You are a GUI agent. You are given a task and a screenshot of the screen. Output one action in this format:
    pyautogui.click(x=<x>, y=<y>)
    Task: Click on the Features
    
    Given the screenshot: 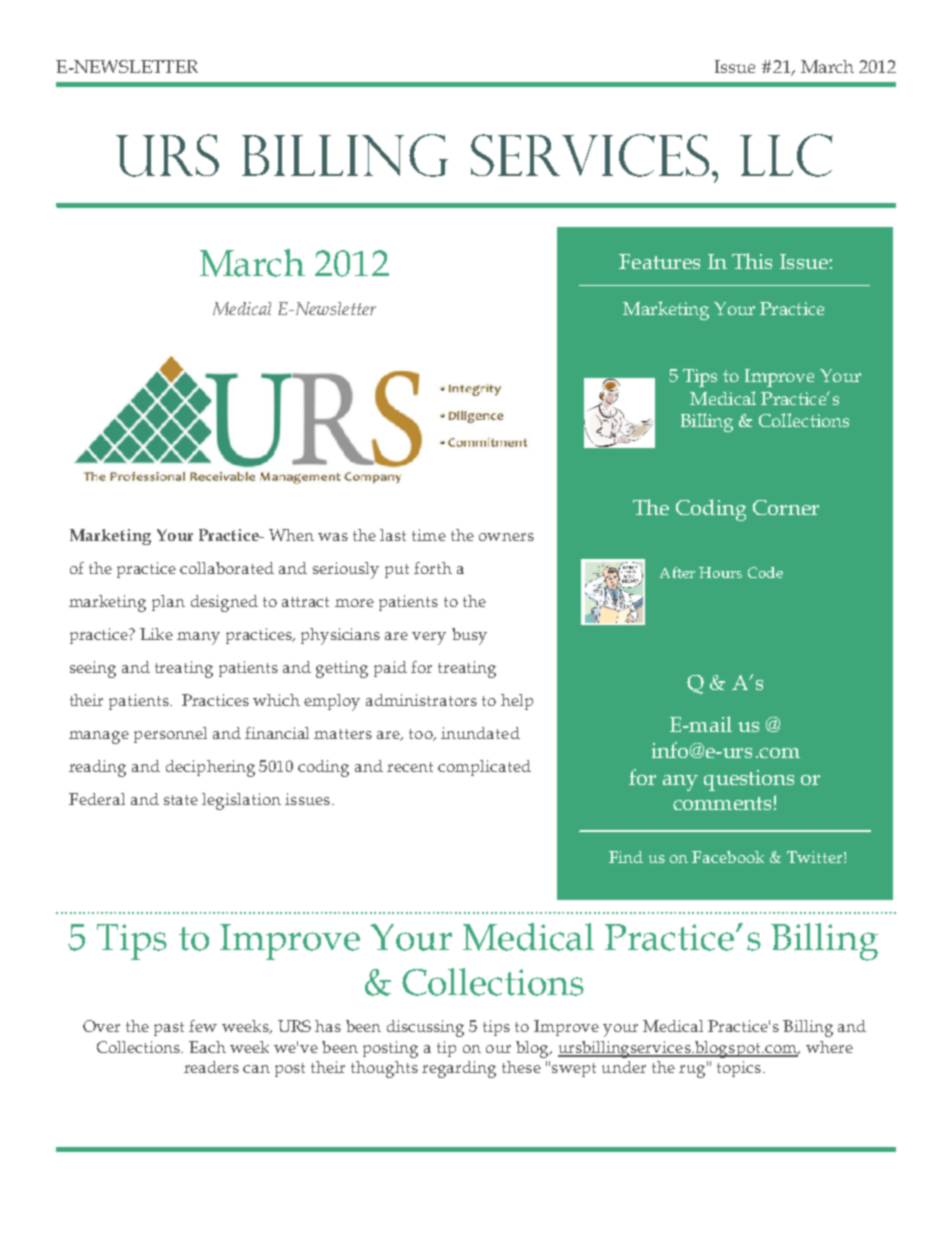 What is the action you would take?
    pyautogui.click(x=659, y=261)
